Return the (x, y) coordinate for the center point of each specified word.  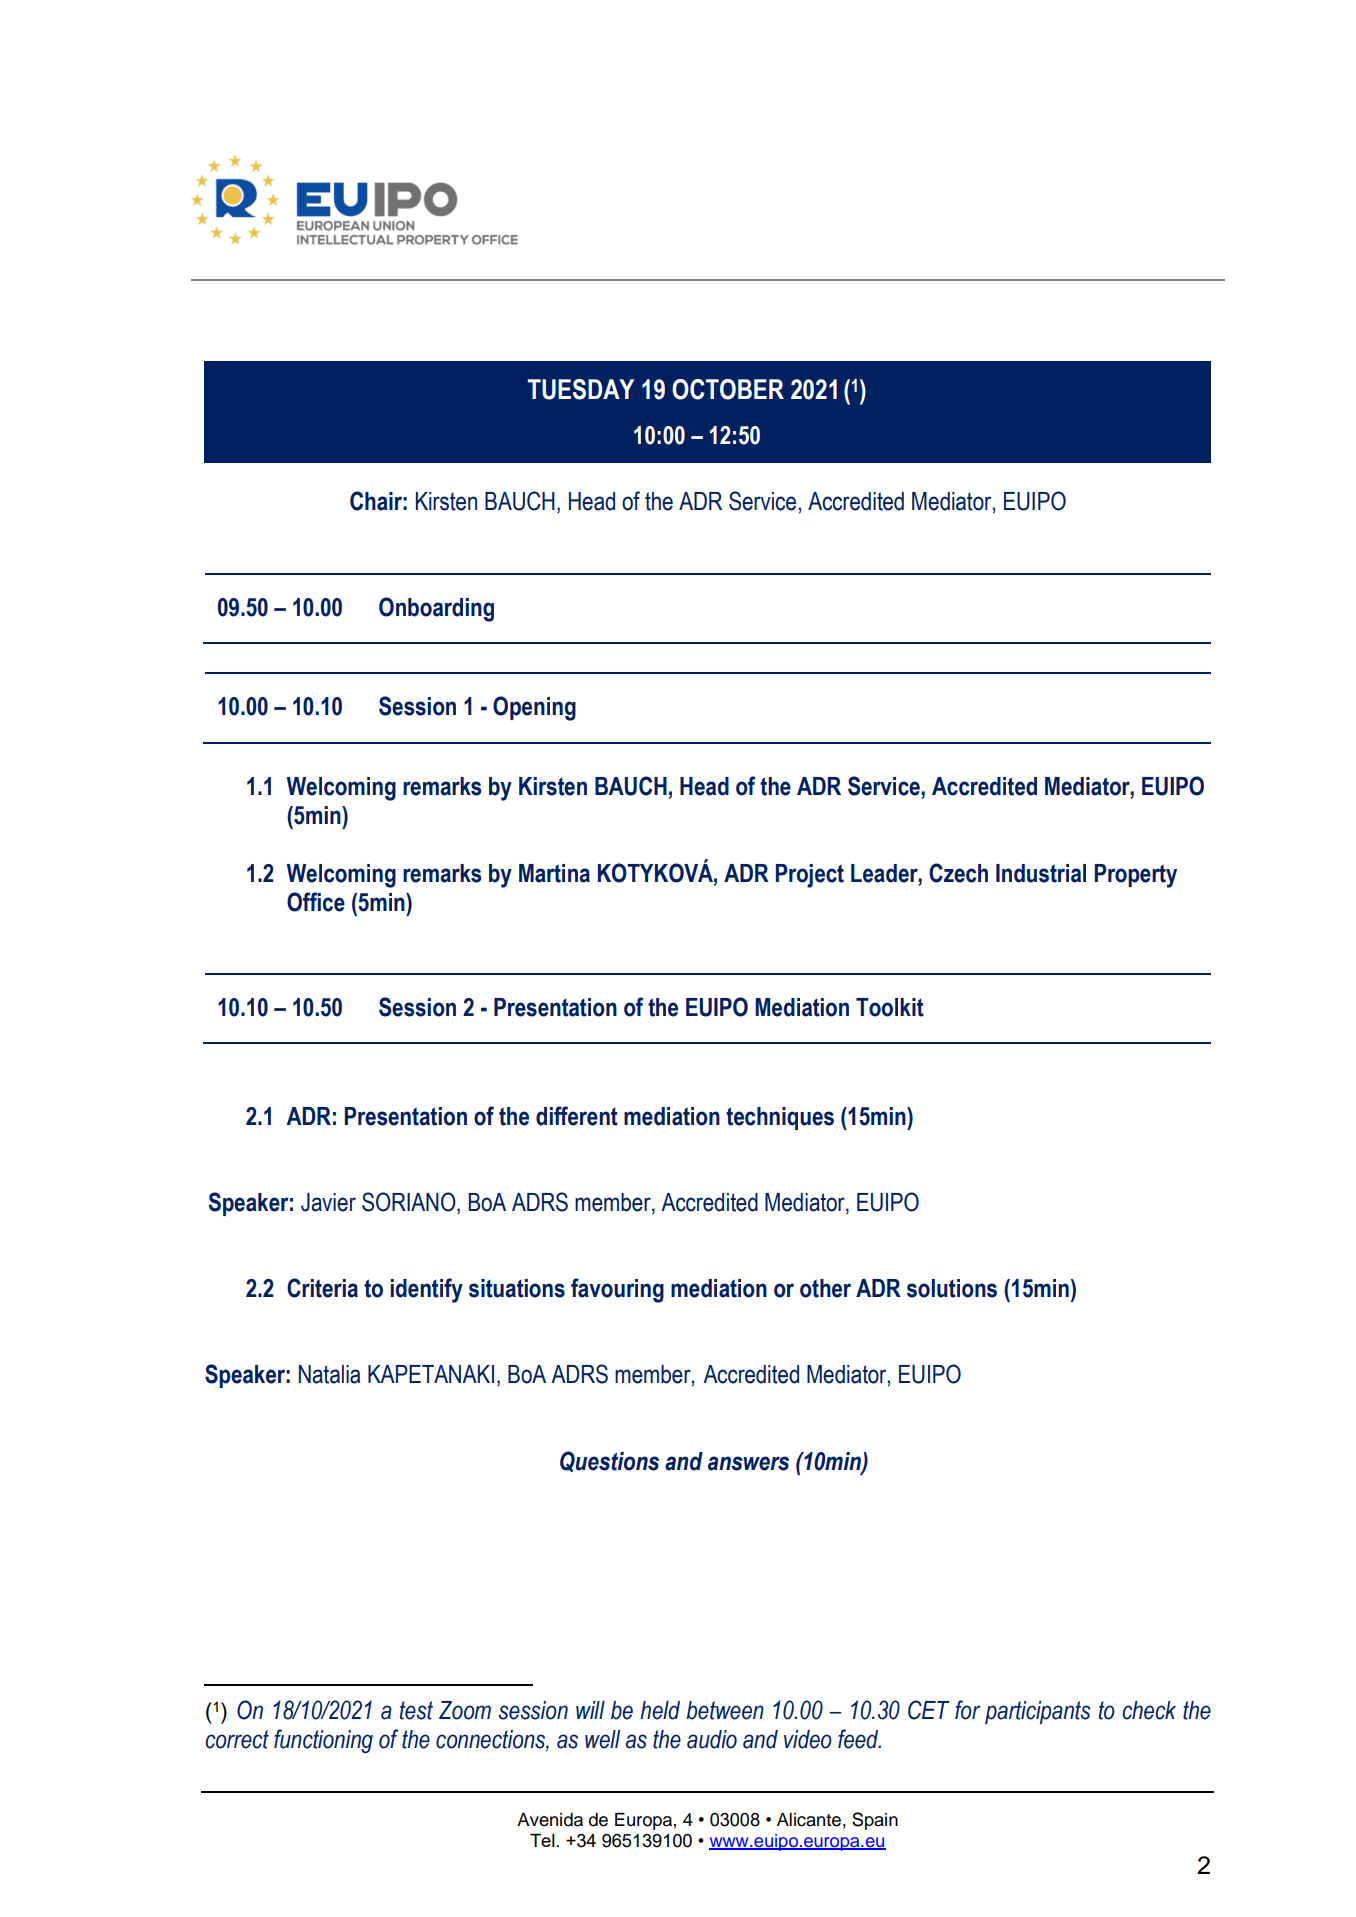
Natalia (329, 1374)
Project (810, 876)
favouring (617, 1290)
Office (316, 902)
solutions (952, 1288)
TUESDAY (581, 389)
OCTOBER (728, 389)
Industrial (1041, 873)
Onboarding (436, 609)
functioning (323, 1741)
